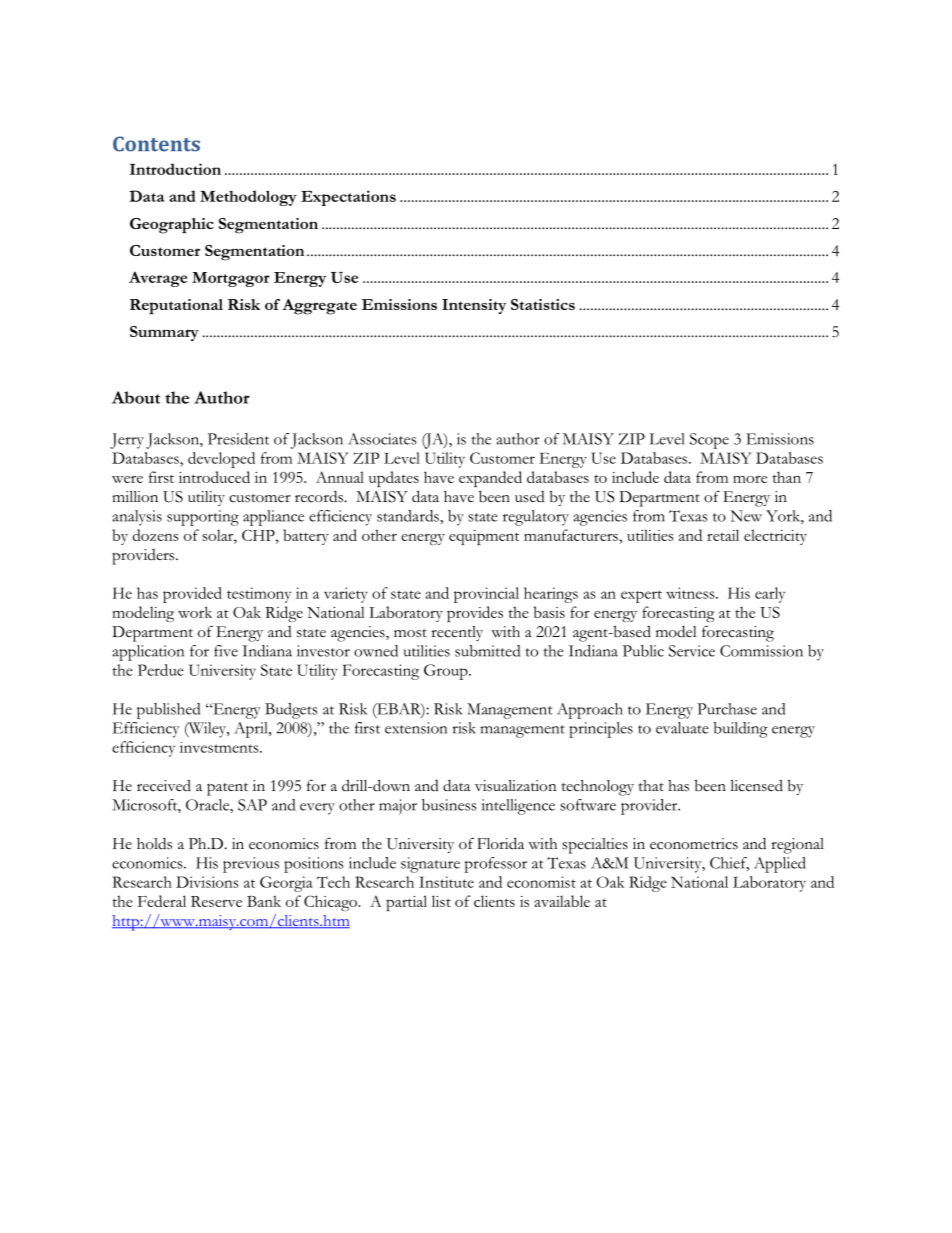 The width and height of the document is (952, 1233). Describe the element at coordinates (226, 651) in the document. I see `five` at that location.
